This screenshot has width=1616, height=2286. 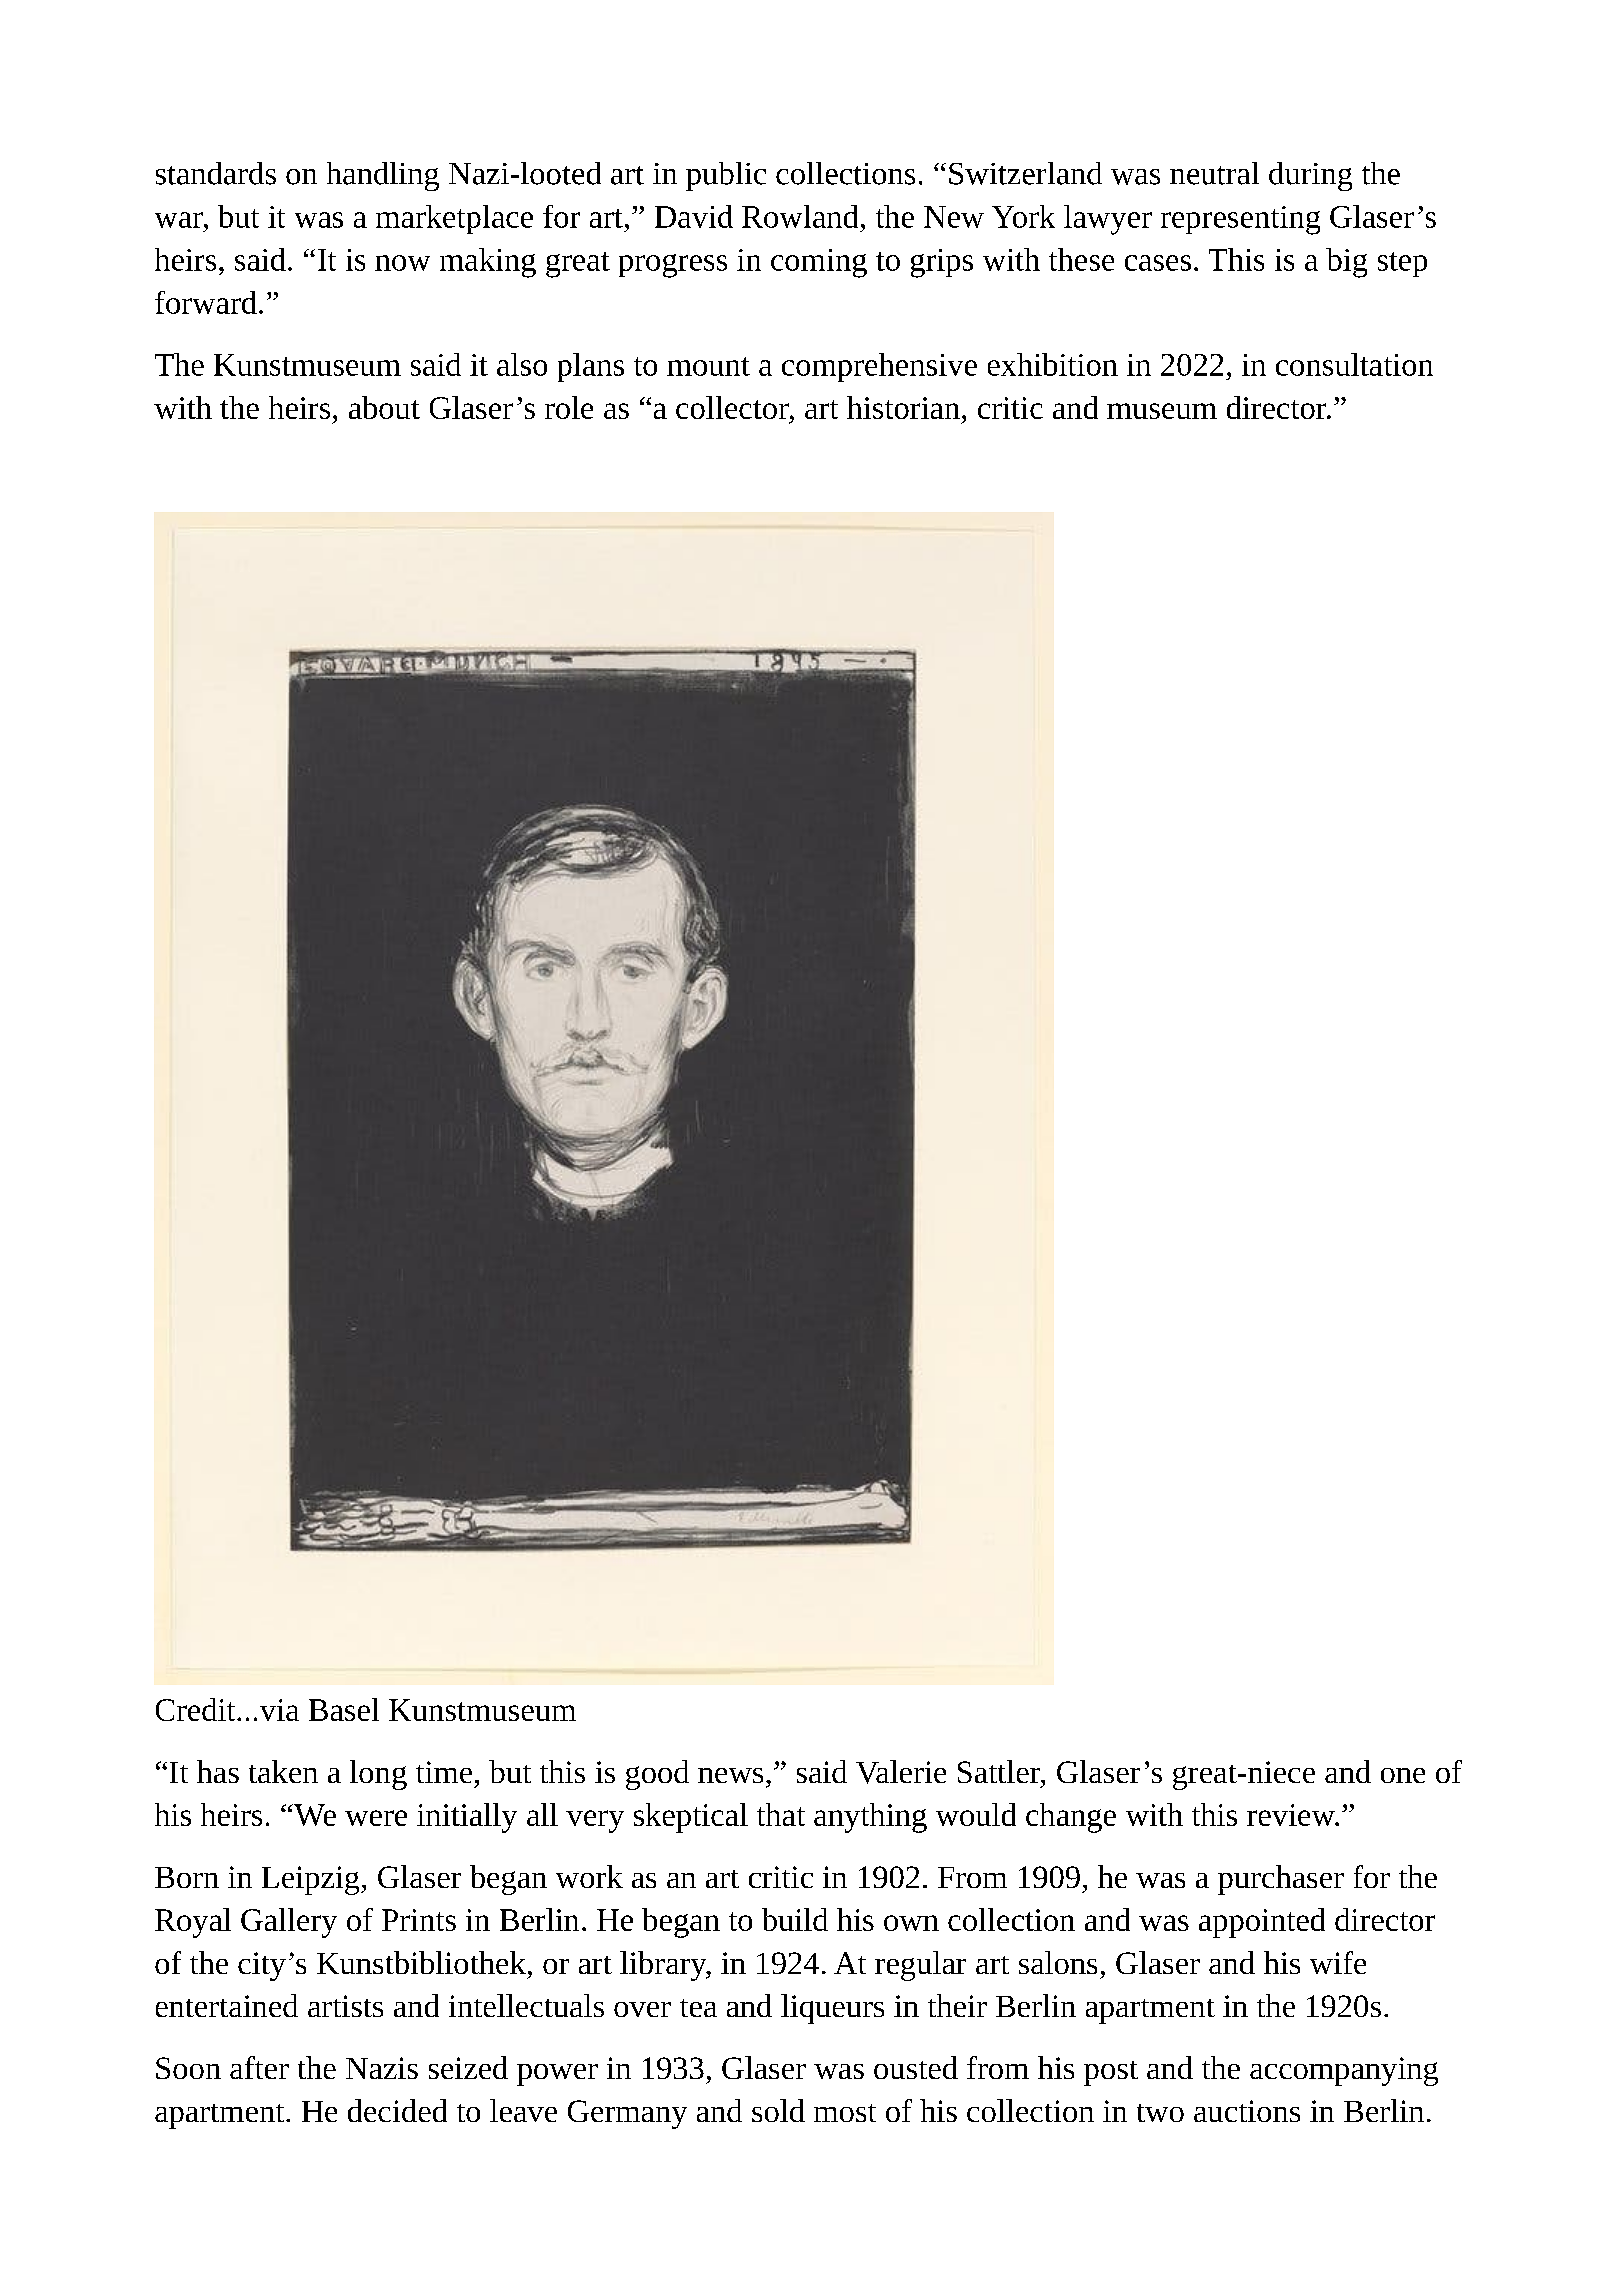 I want to click on sold, so click(x=778, y=2110).
